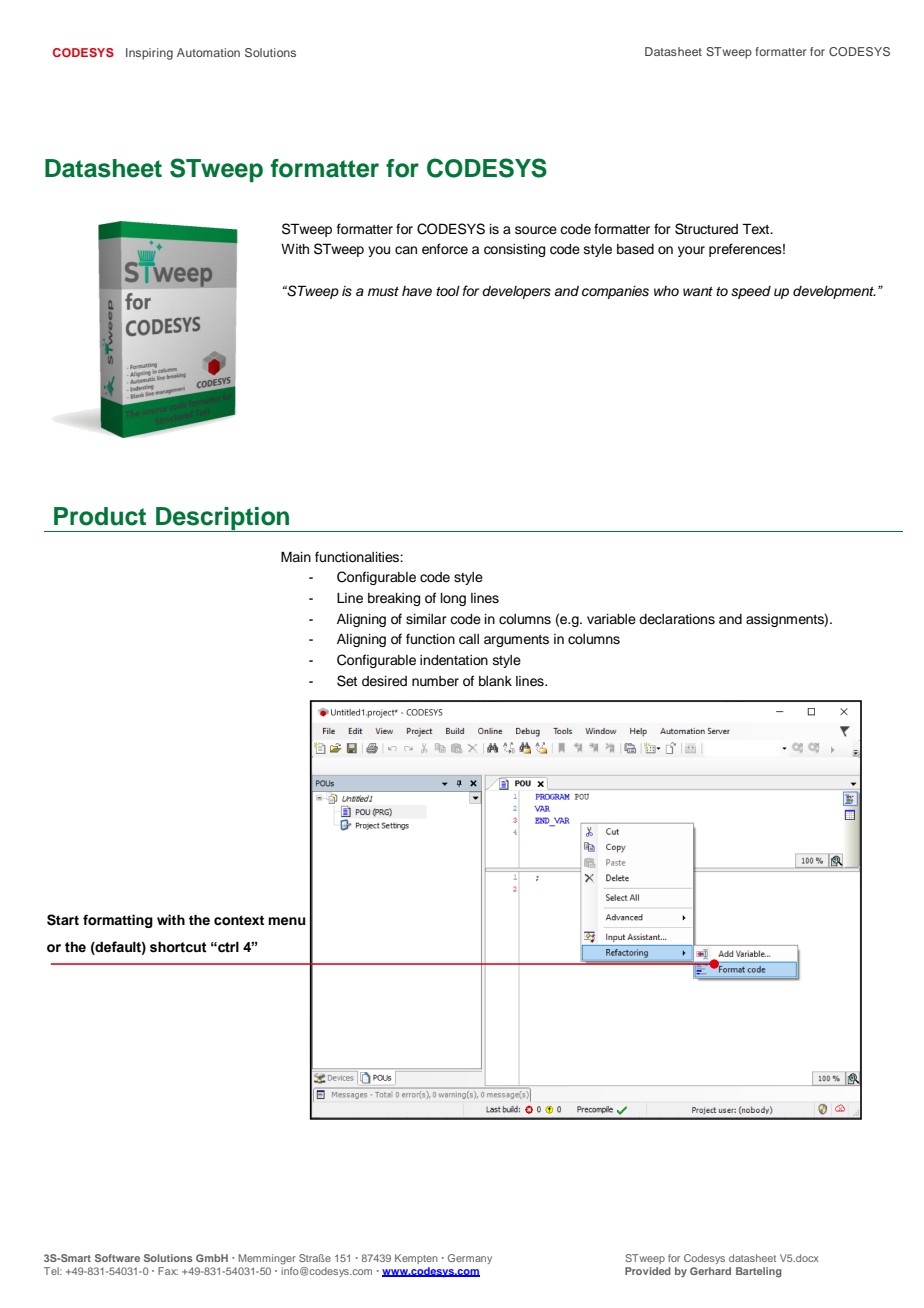 This page has height=1308, width=924. I want to click on formatting, so click(118, 921).
